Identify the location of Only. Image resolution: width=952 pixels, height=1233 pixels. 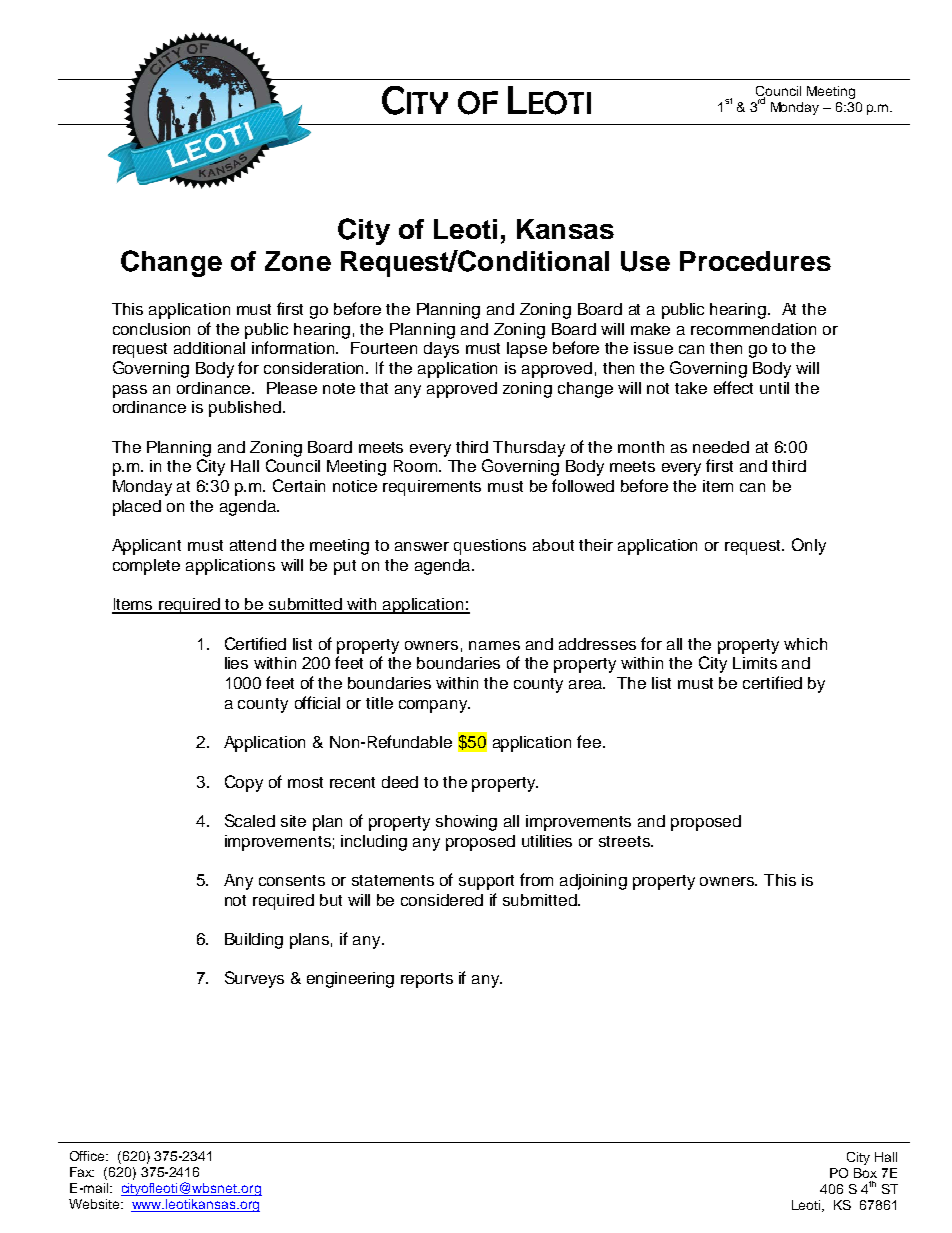
(809, 546).
